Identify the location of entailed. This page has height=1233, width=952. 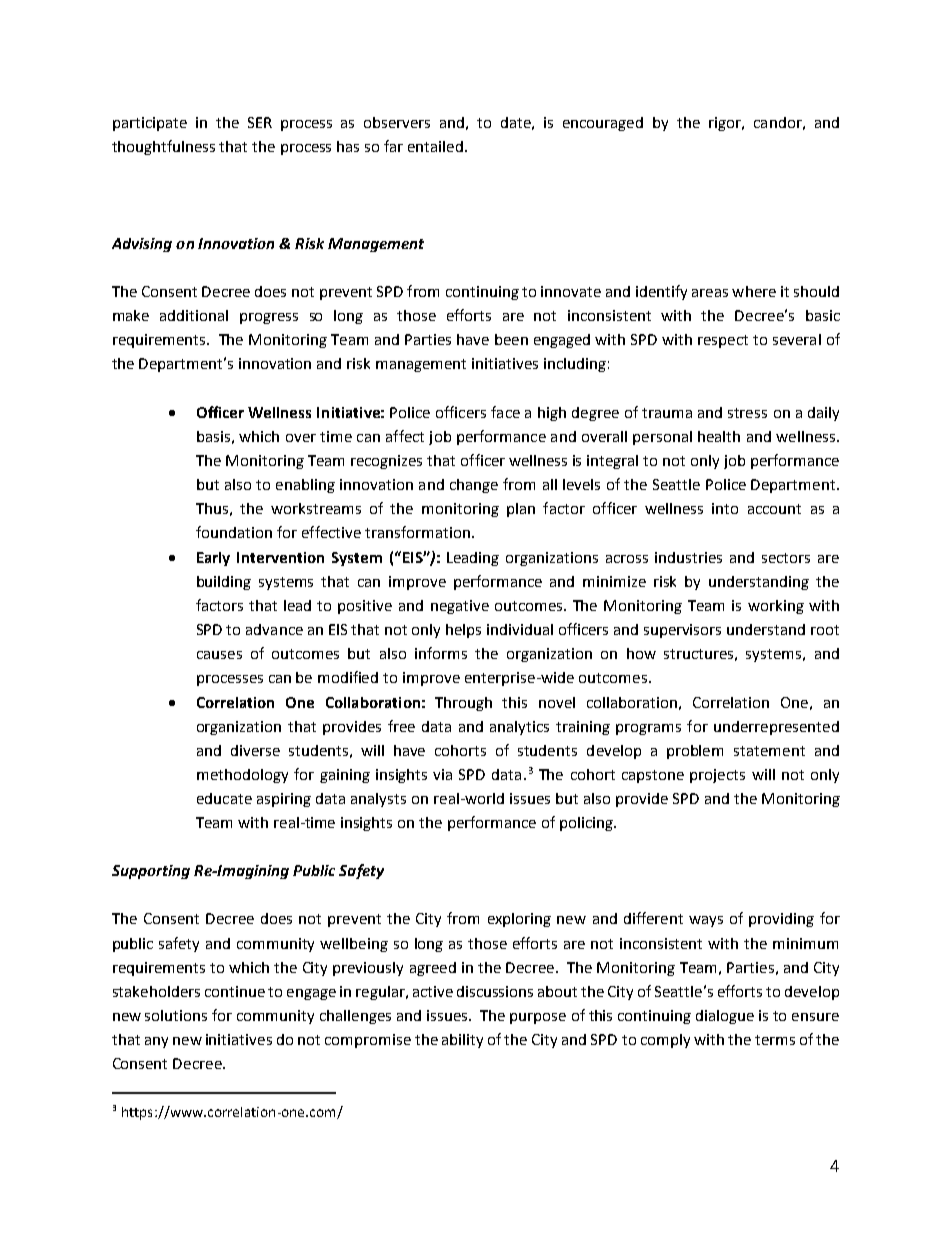
(437, 146).
